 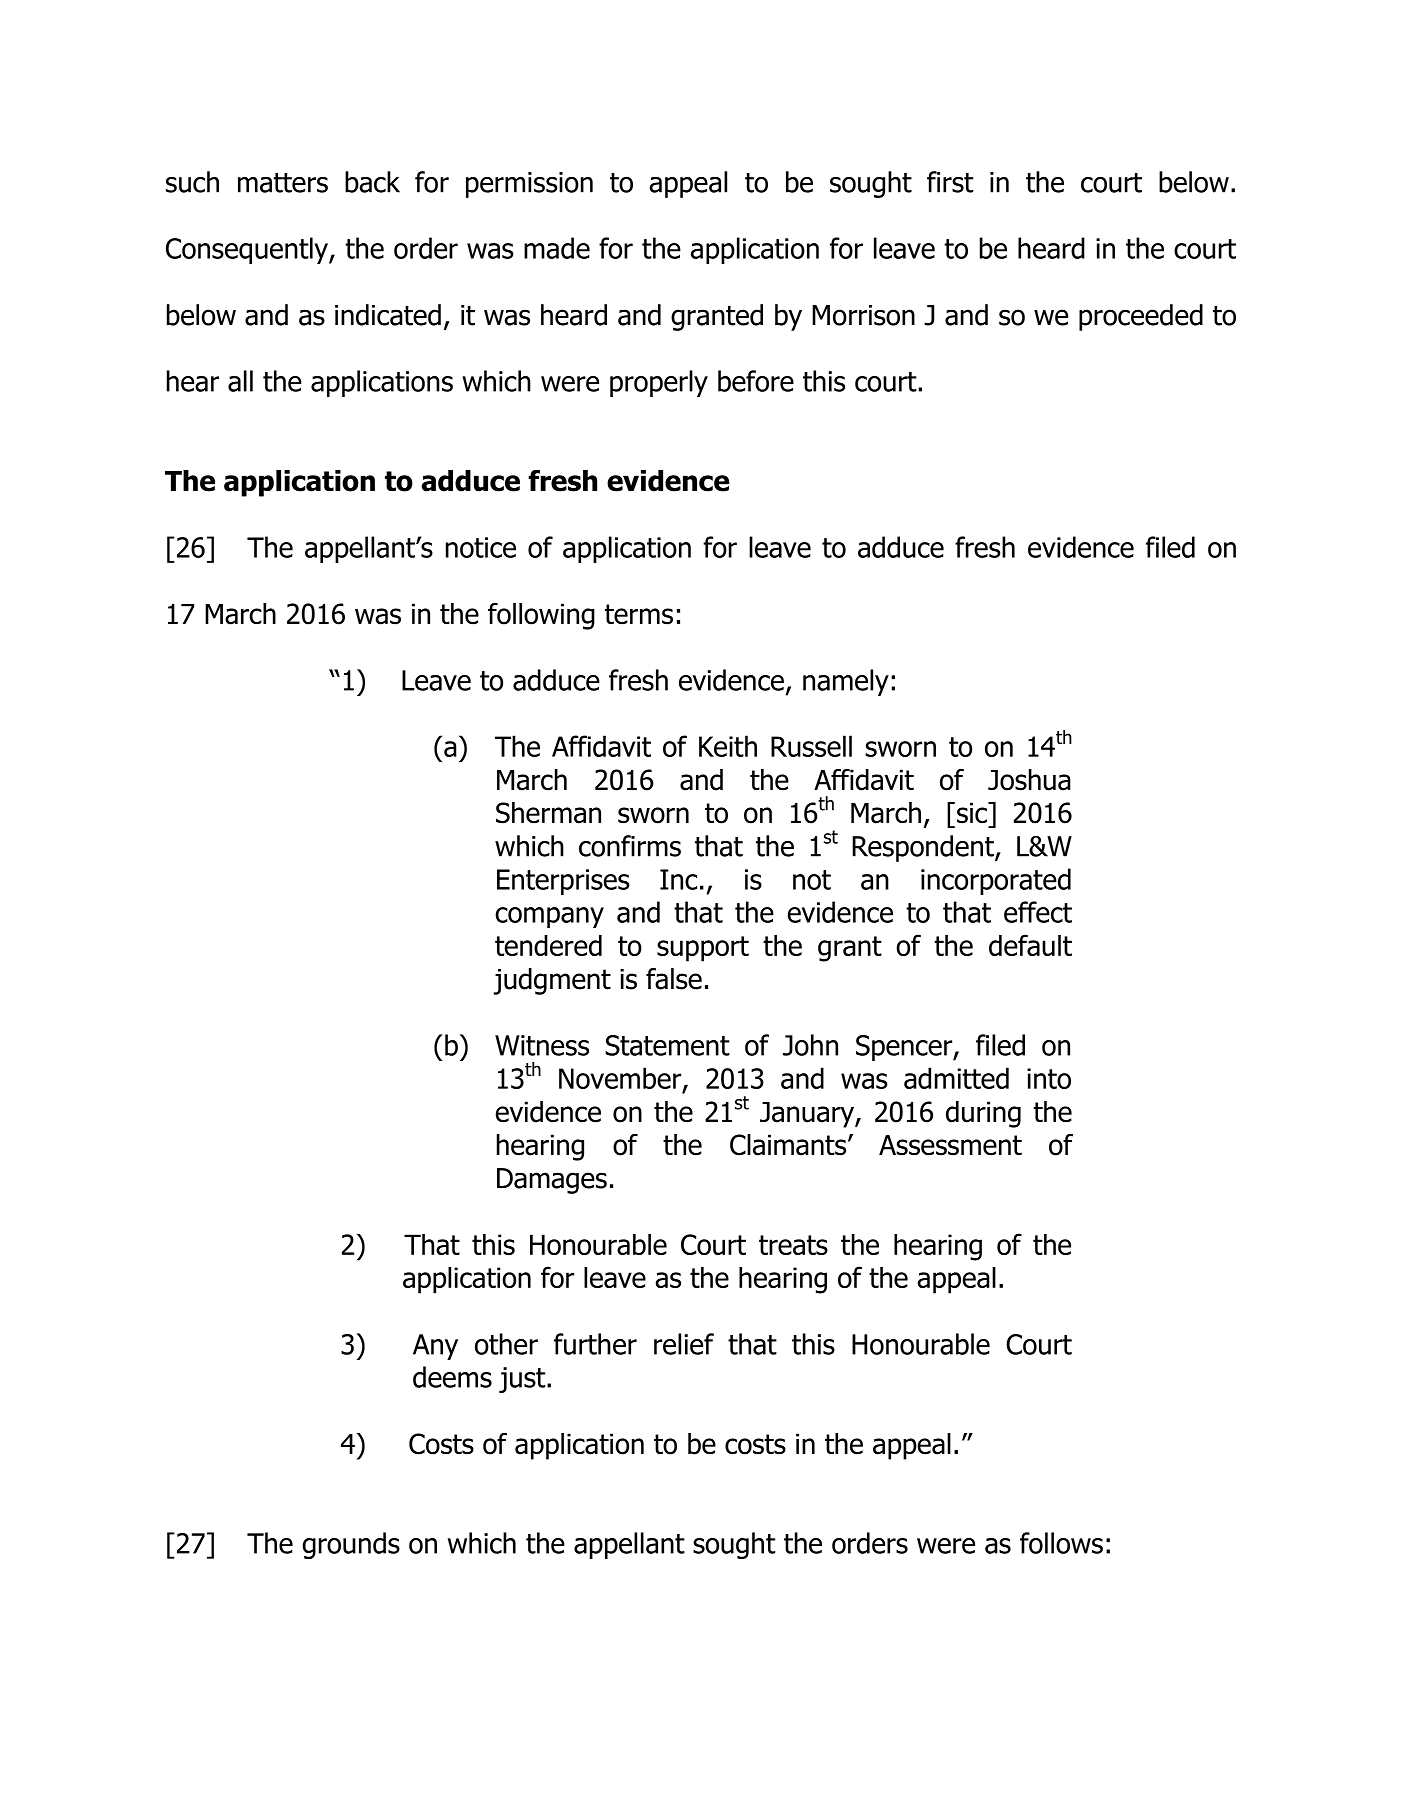 I want to click on follows, so click(x=1061, y=1543).
